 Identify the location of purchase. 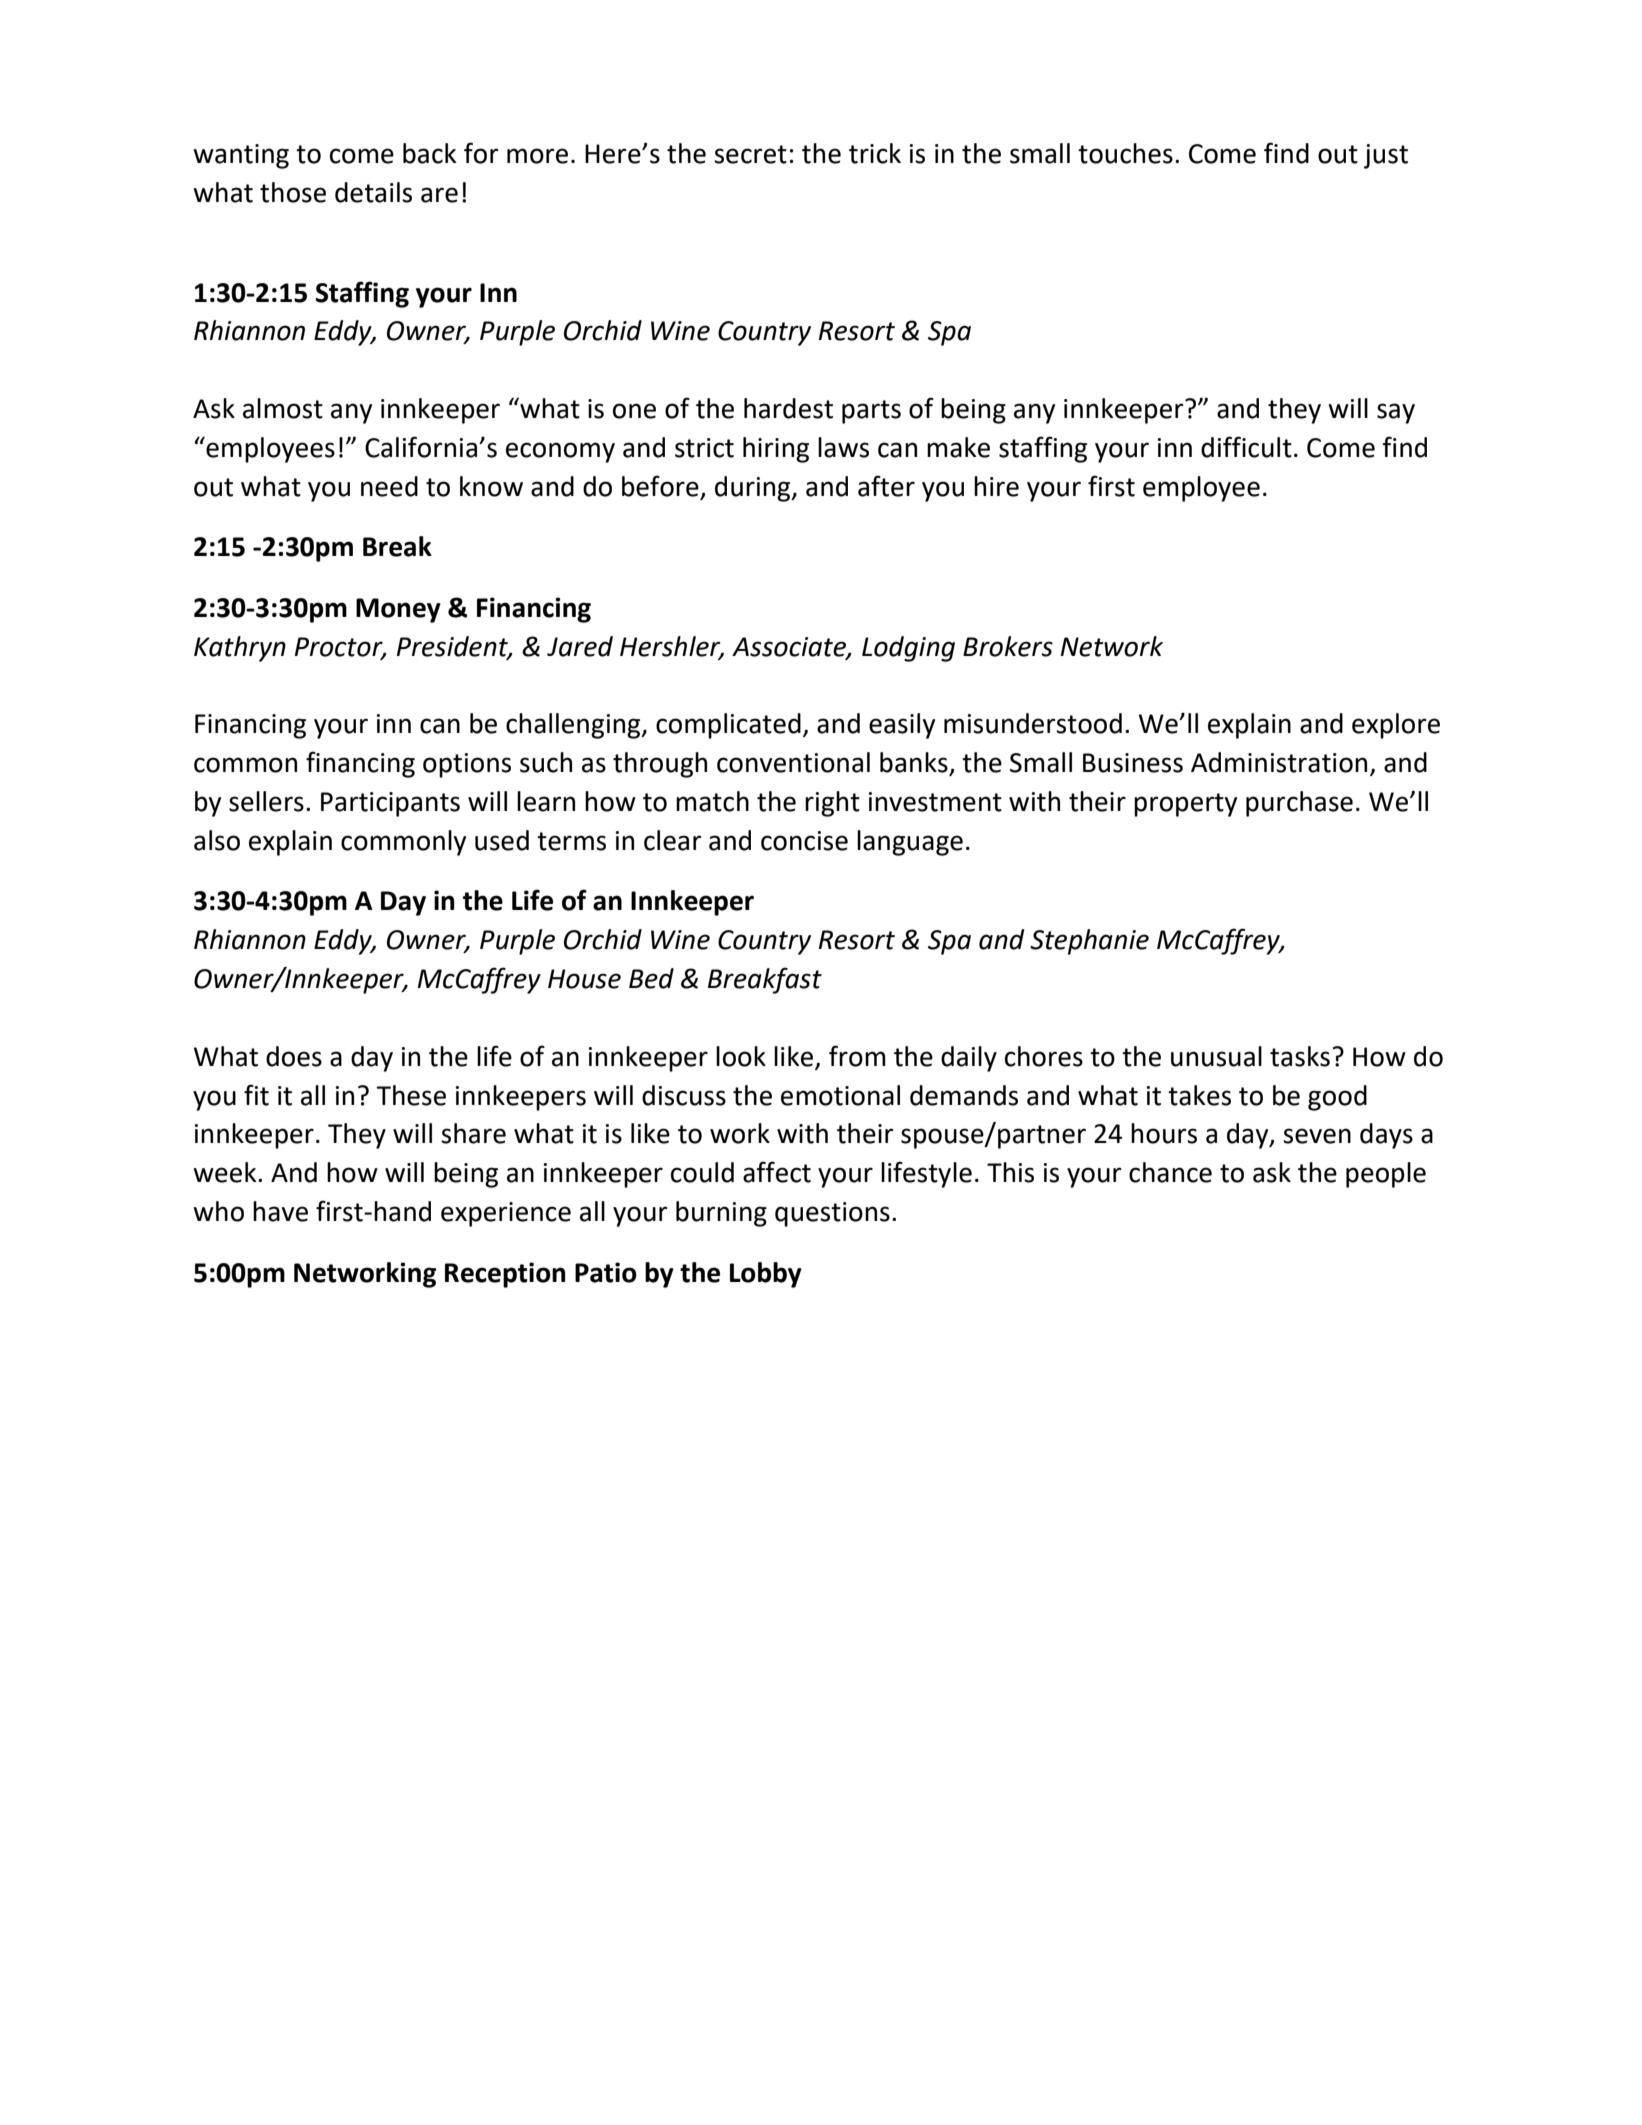
(1299, 804).
